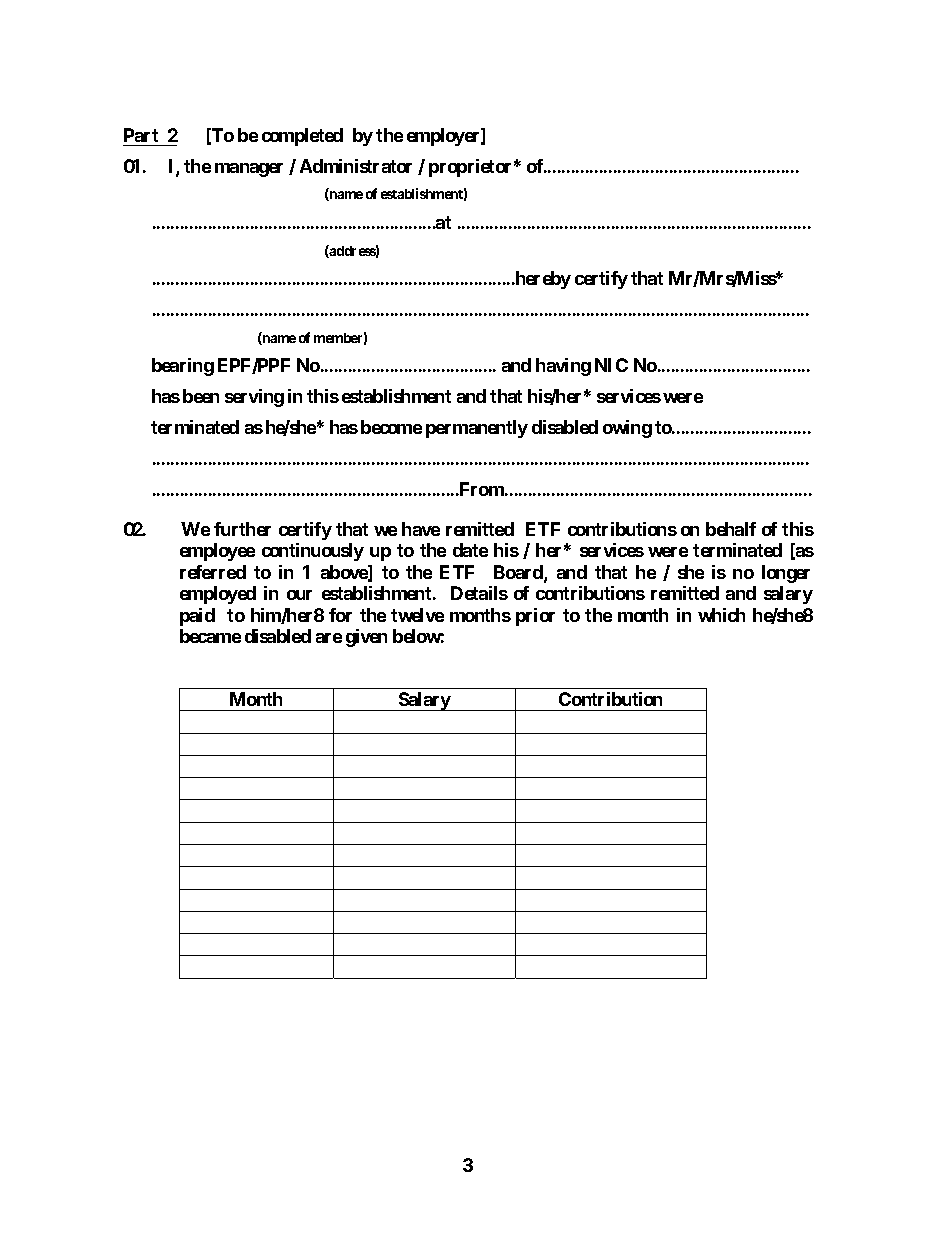  I want to click on having, so click(563, 367).
